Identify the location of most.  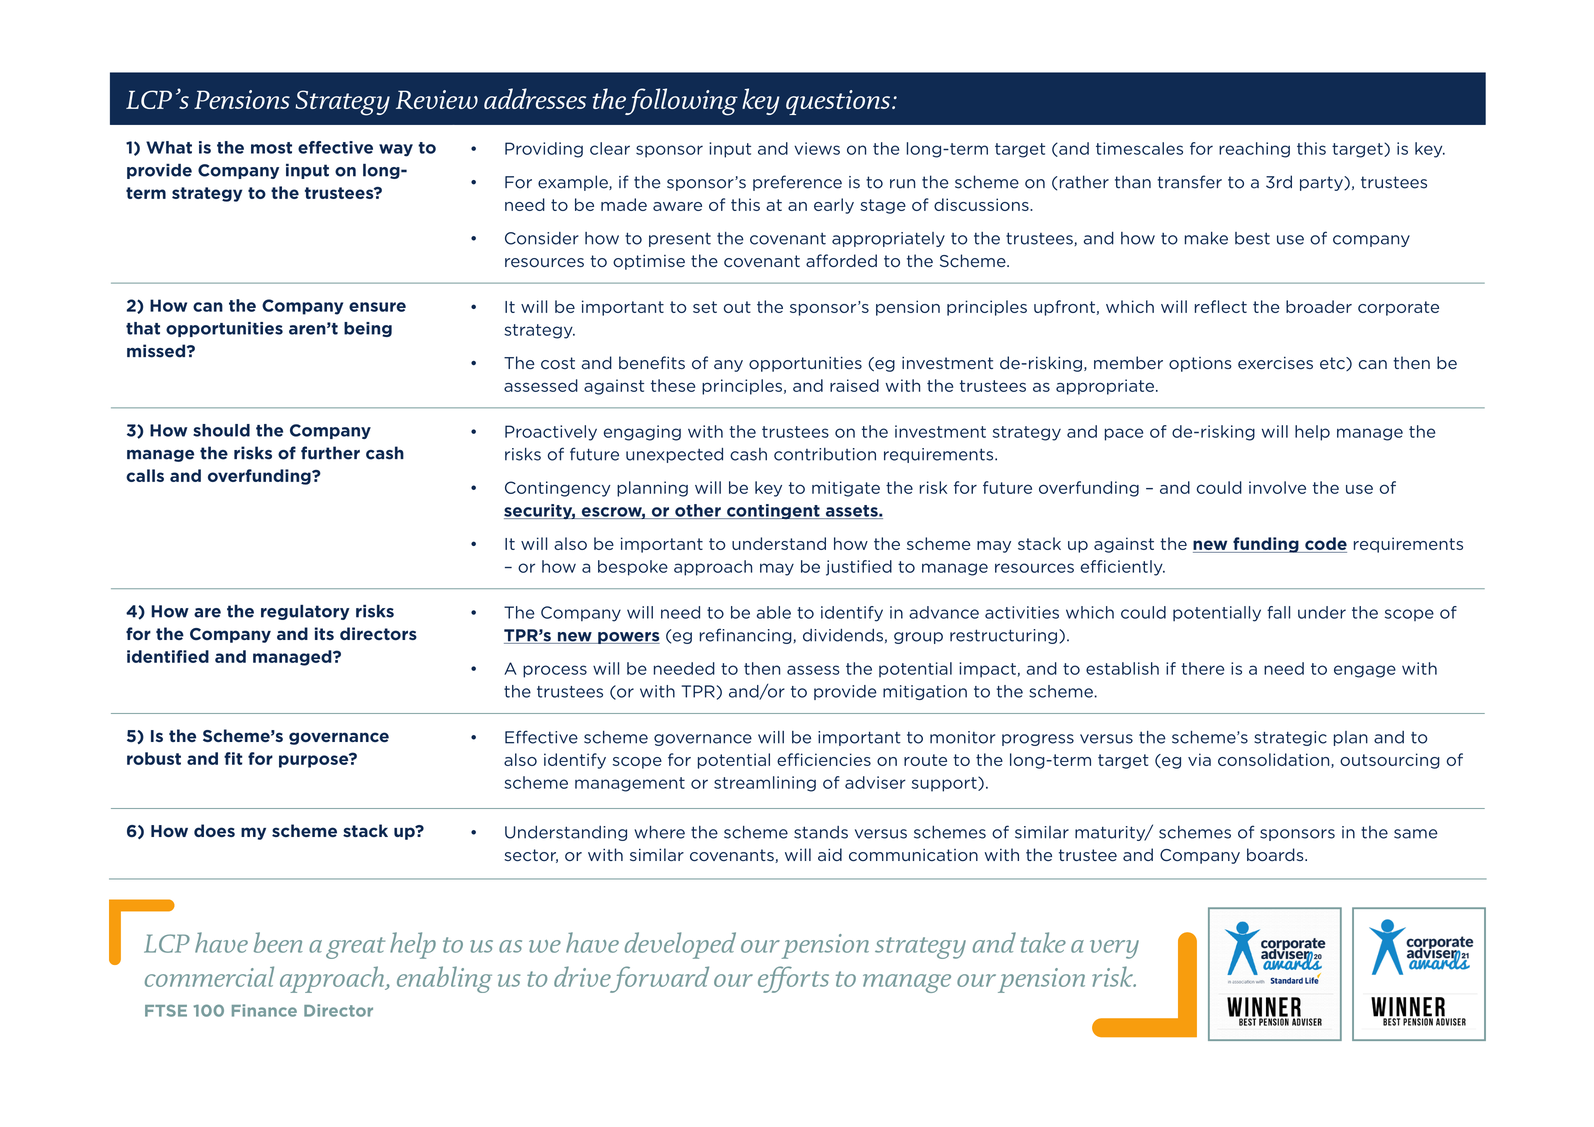
(271, 148).
